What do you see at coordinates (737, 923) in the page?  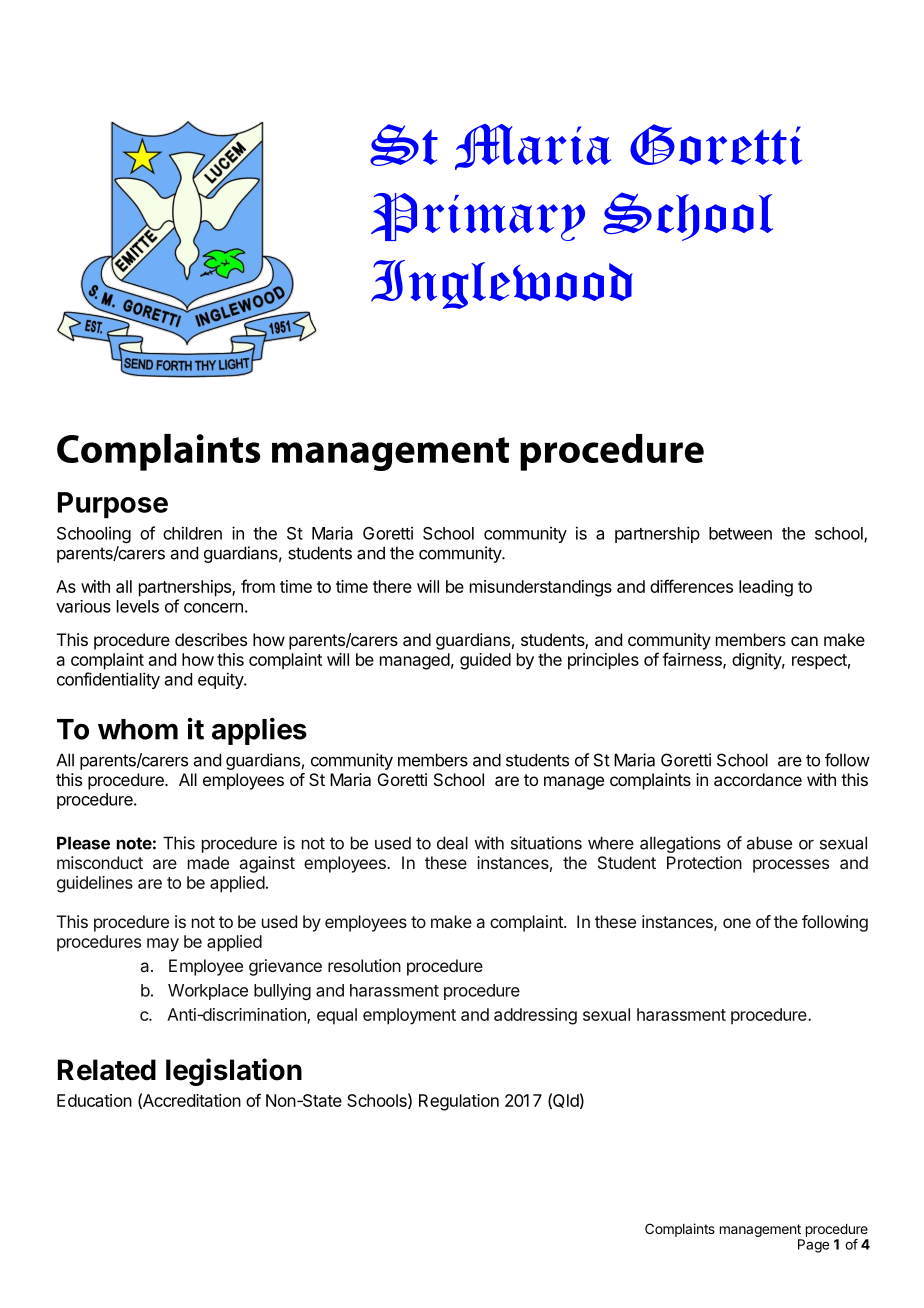 I see `one` at bounding box center [737, 923].
